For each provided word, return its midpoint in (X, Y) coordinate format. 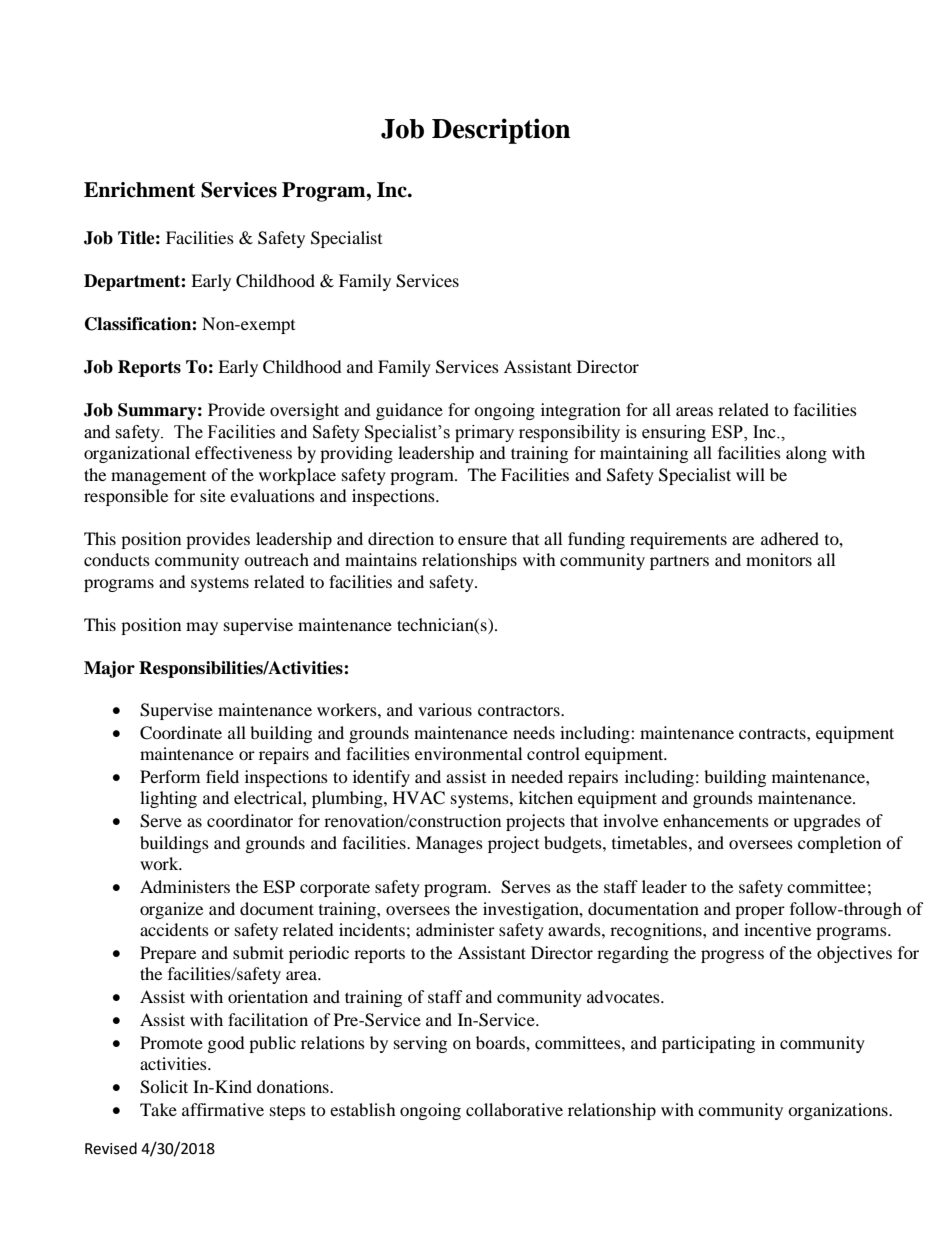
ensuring (674, 433)
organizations (839, 1111)
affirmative (223, 1109)
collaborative (514, 1109)
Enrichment (139, 190)
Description (501, 131)
